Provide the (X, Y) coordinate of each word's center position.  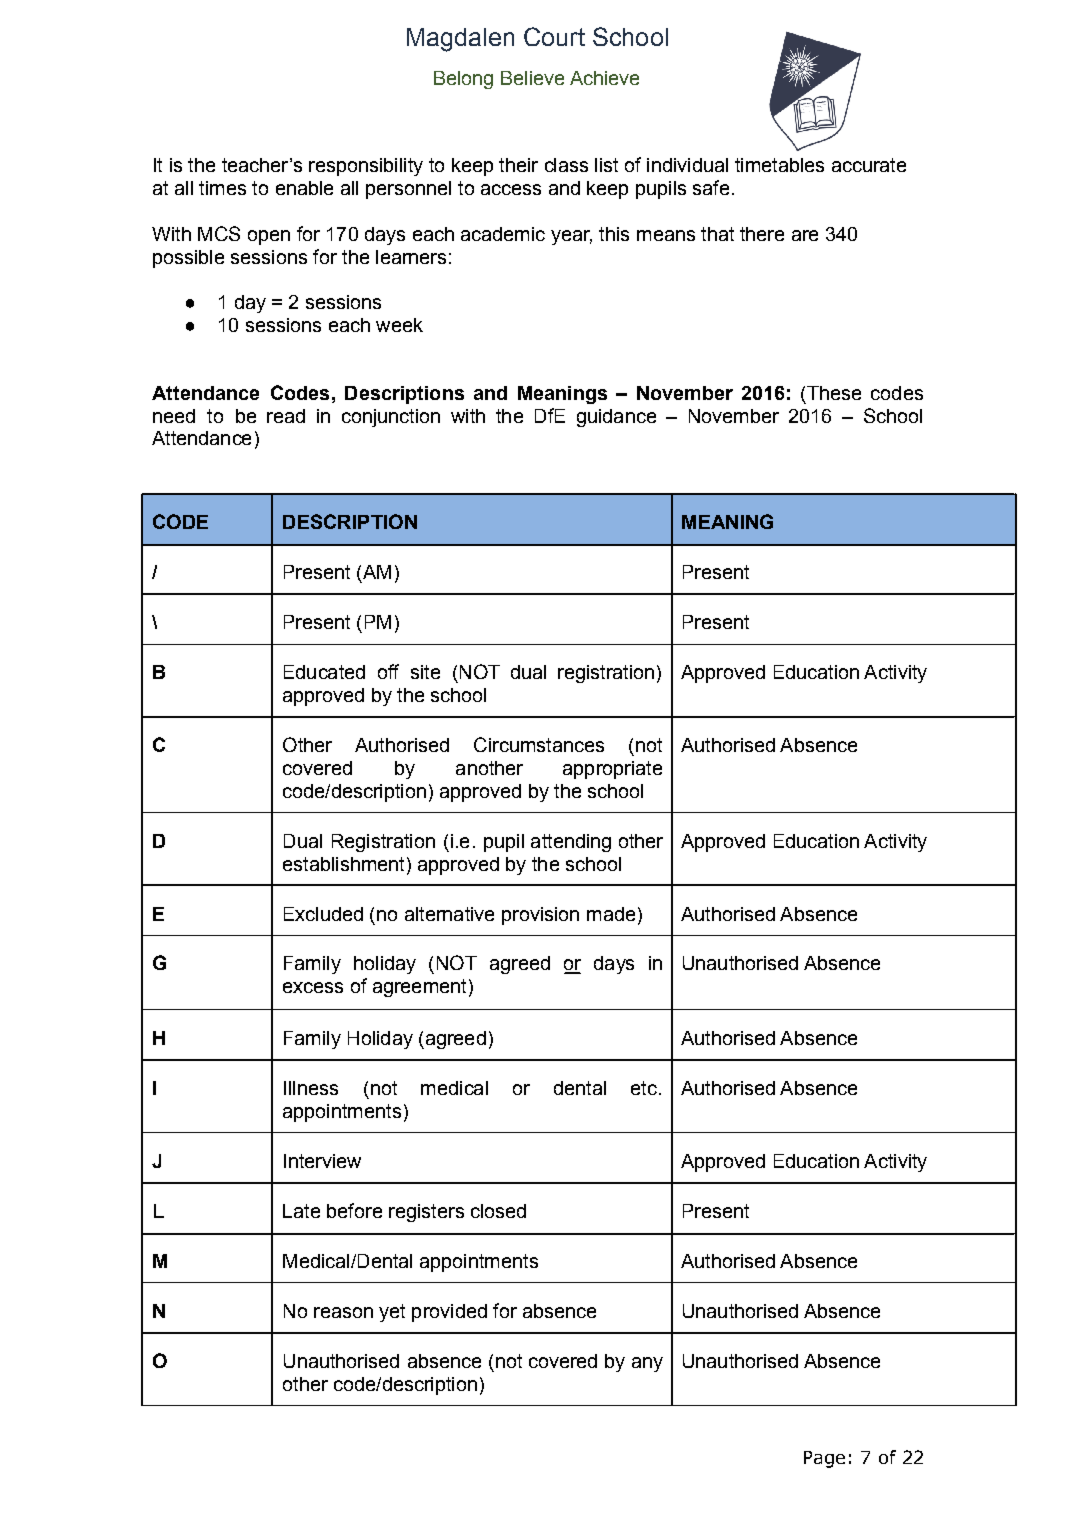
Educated (324, 672)
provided (449, 1313)
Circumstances (539, 744)
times (222, 188)
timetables (779, 165)
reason (343, 1312)
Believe (532, 78)
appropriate (612, 770)
